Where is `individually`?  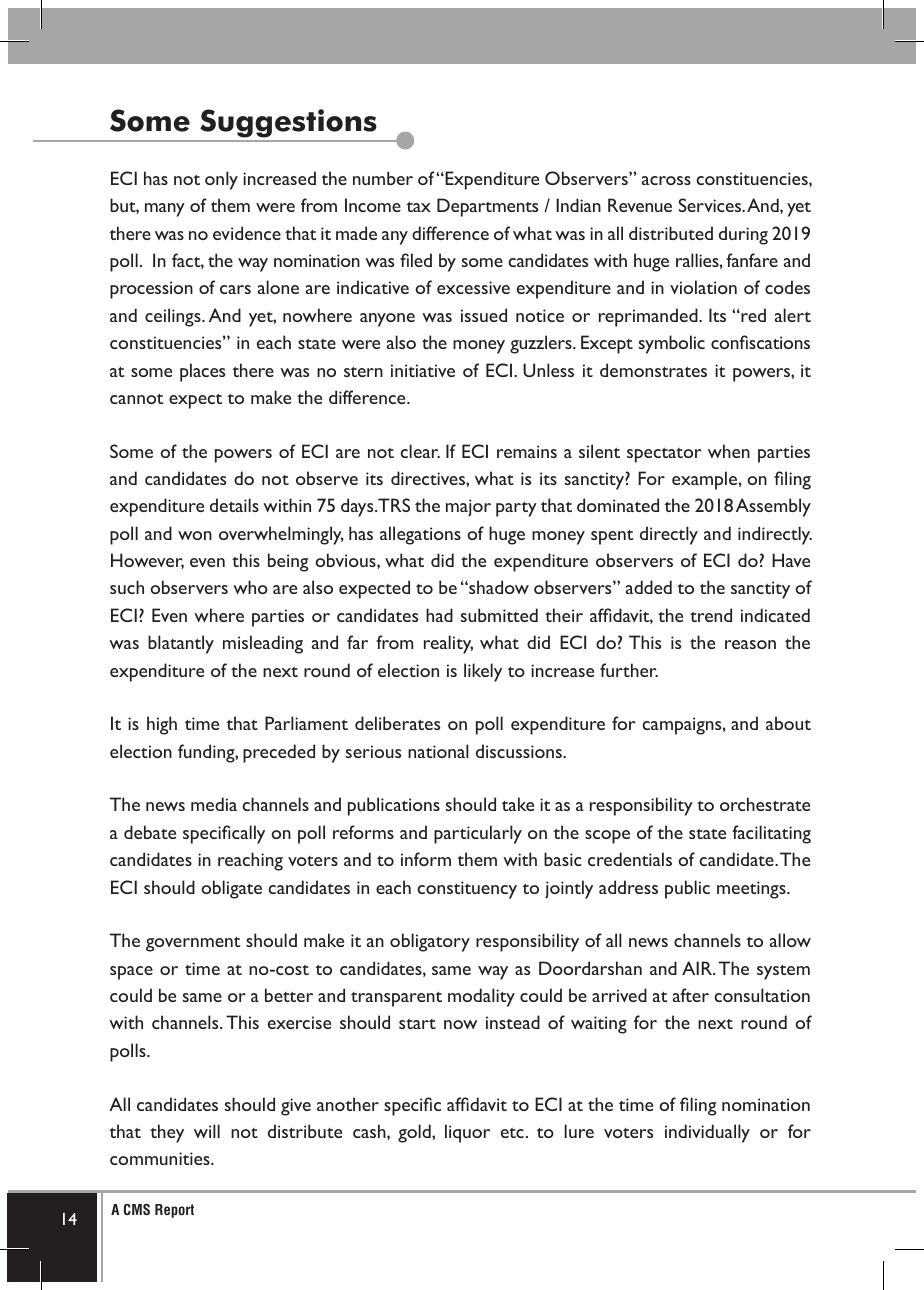
individually is located at coordinates (707, 1133).
